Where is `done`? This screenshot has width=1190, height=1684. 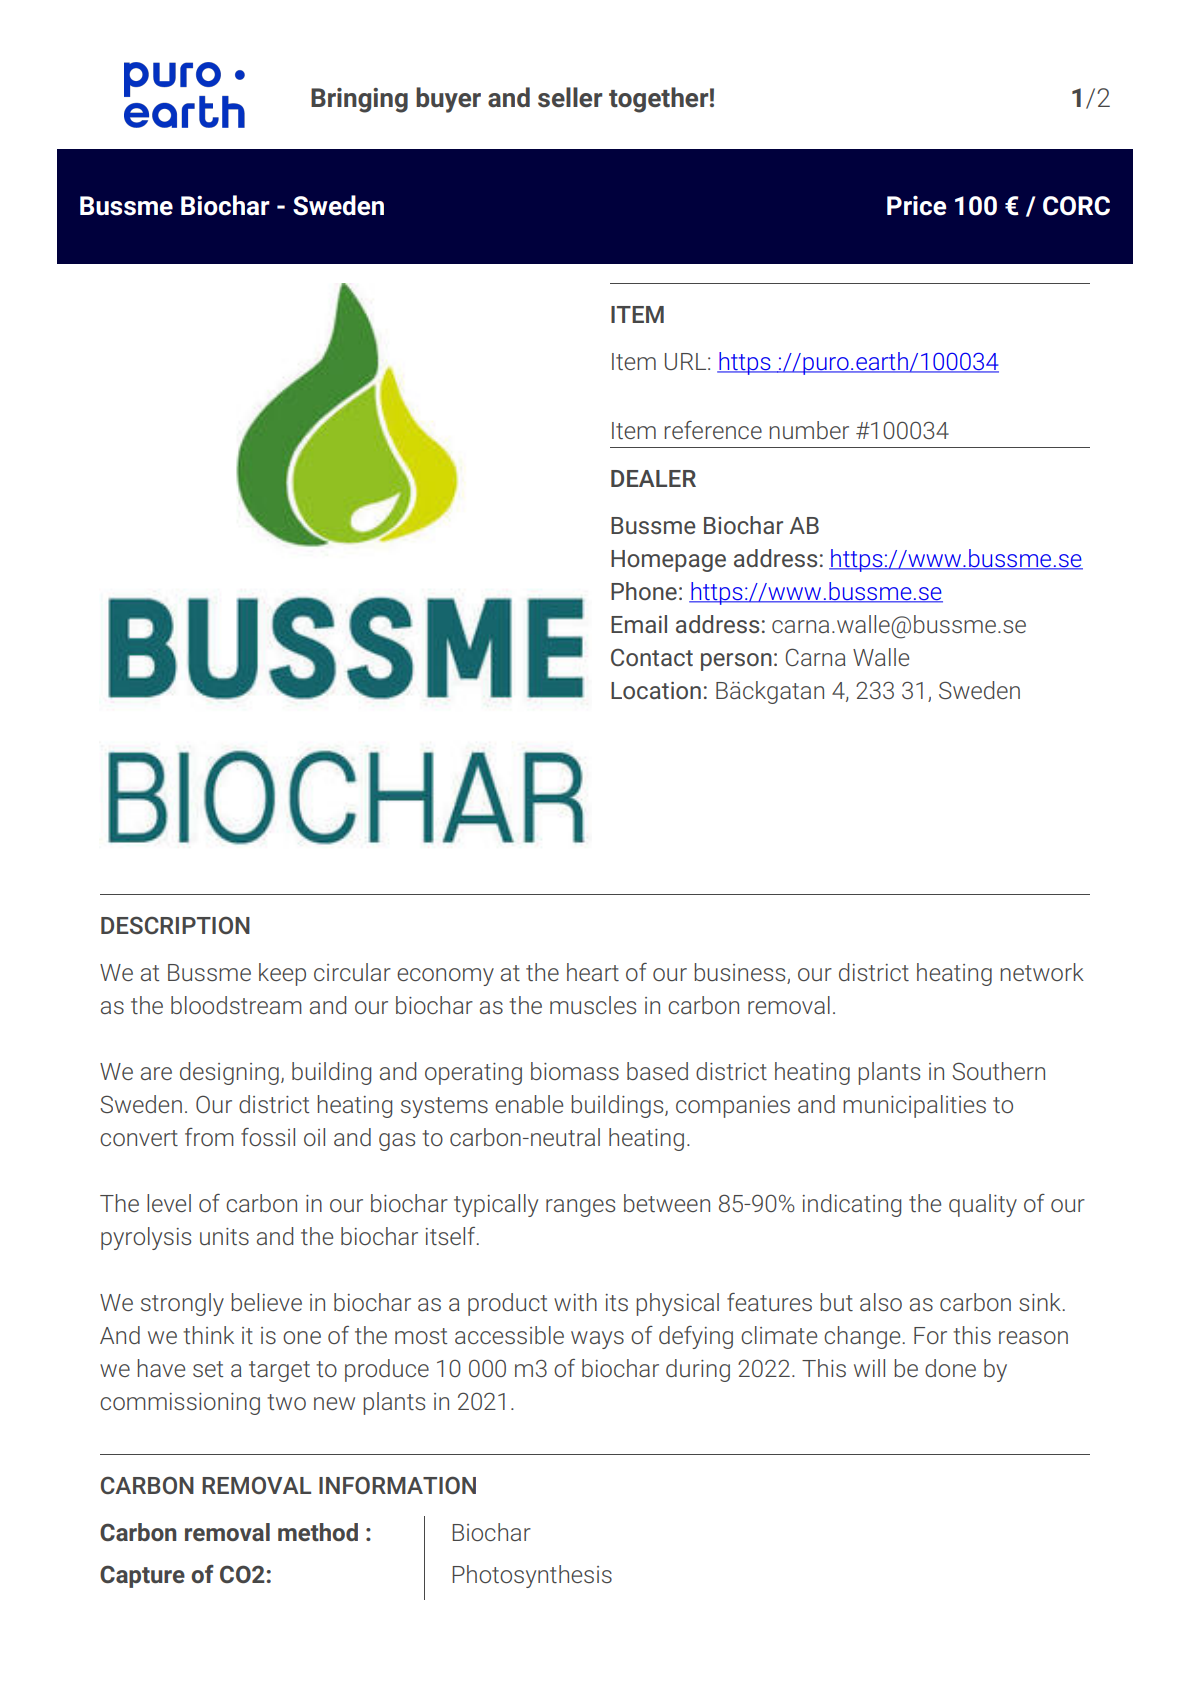
done is located at coordinates (950, 1368).
